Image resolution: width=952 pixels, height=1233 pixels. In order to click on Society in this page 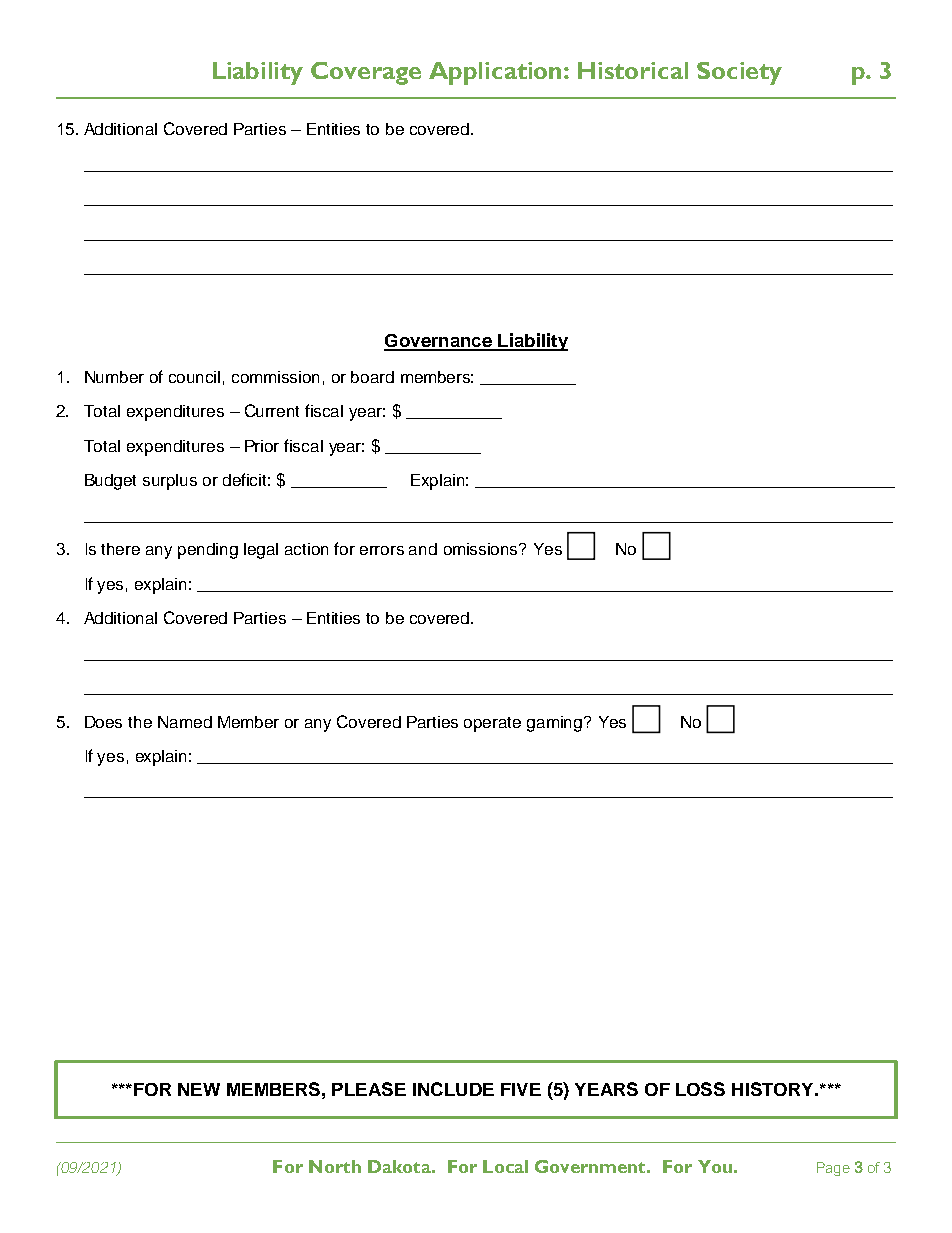, I will do `click(739, 73)`.
